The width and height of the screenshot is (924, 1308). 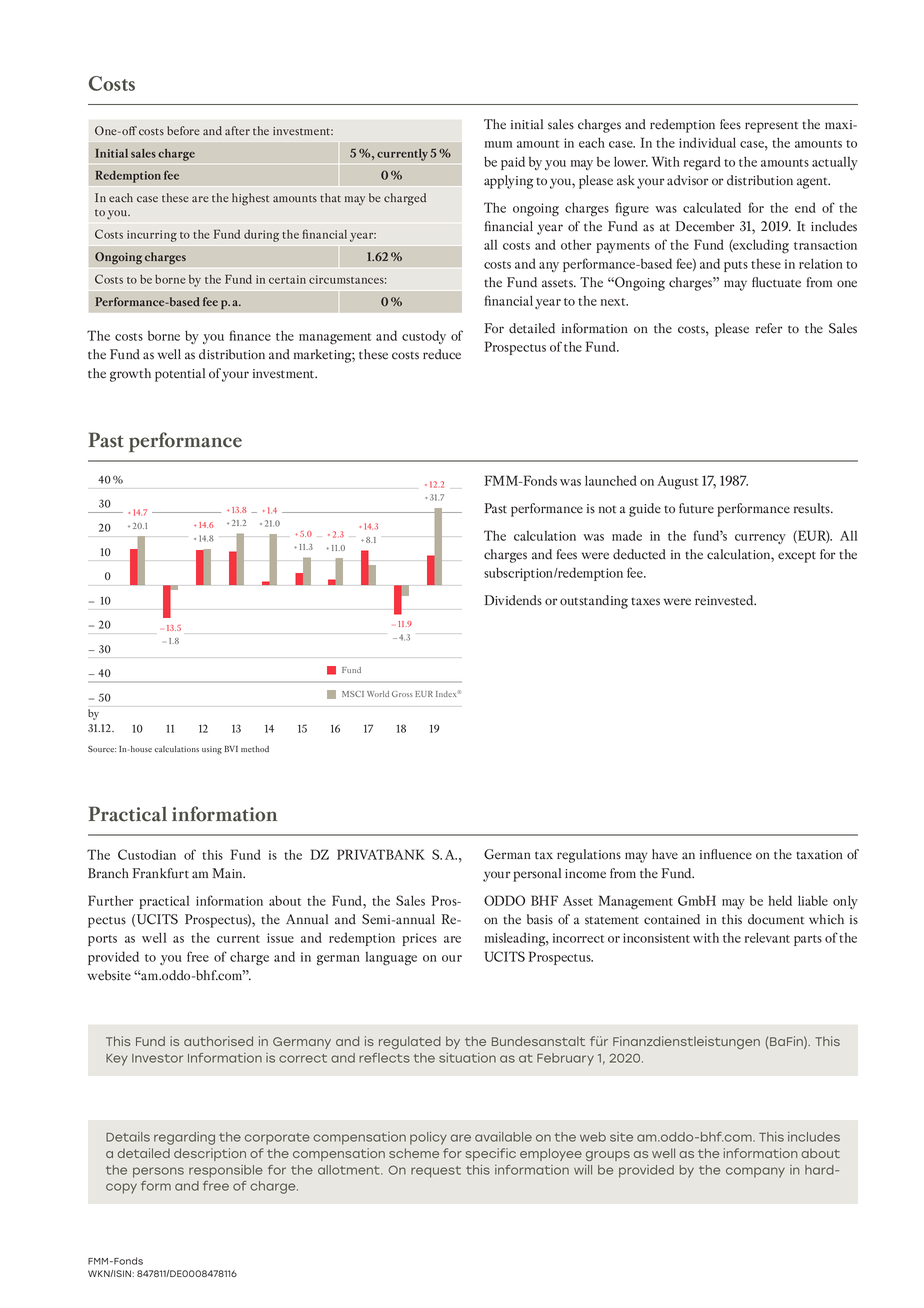 What do you see at coordinates (513, 163) in the screenshot?
I see `paid` at bounding box center [513, 163].
